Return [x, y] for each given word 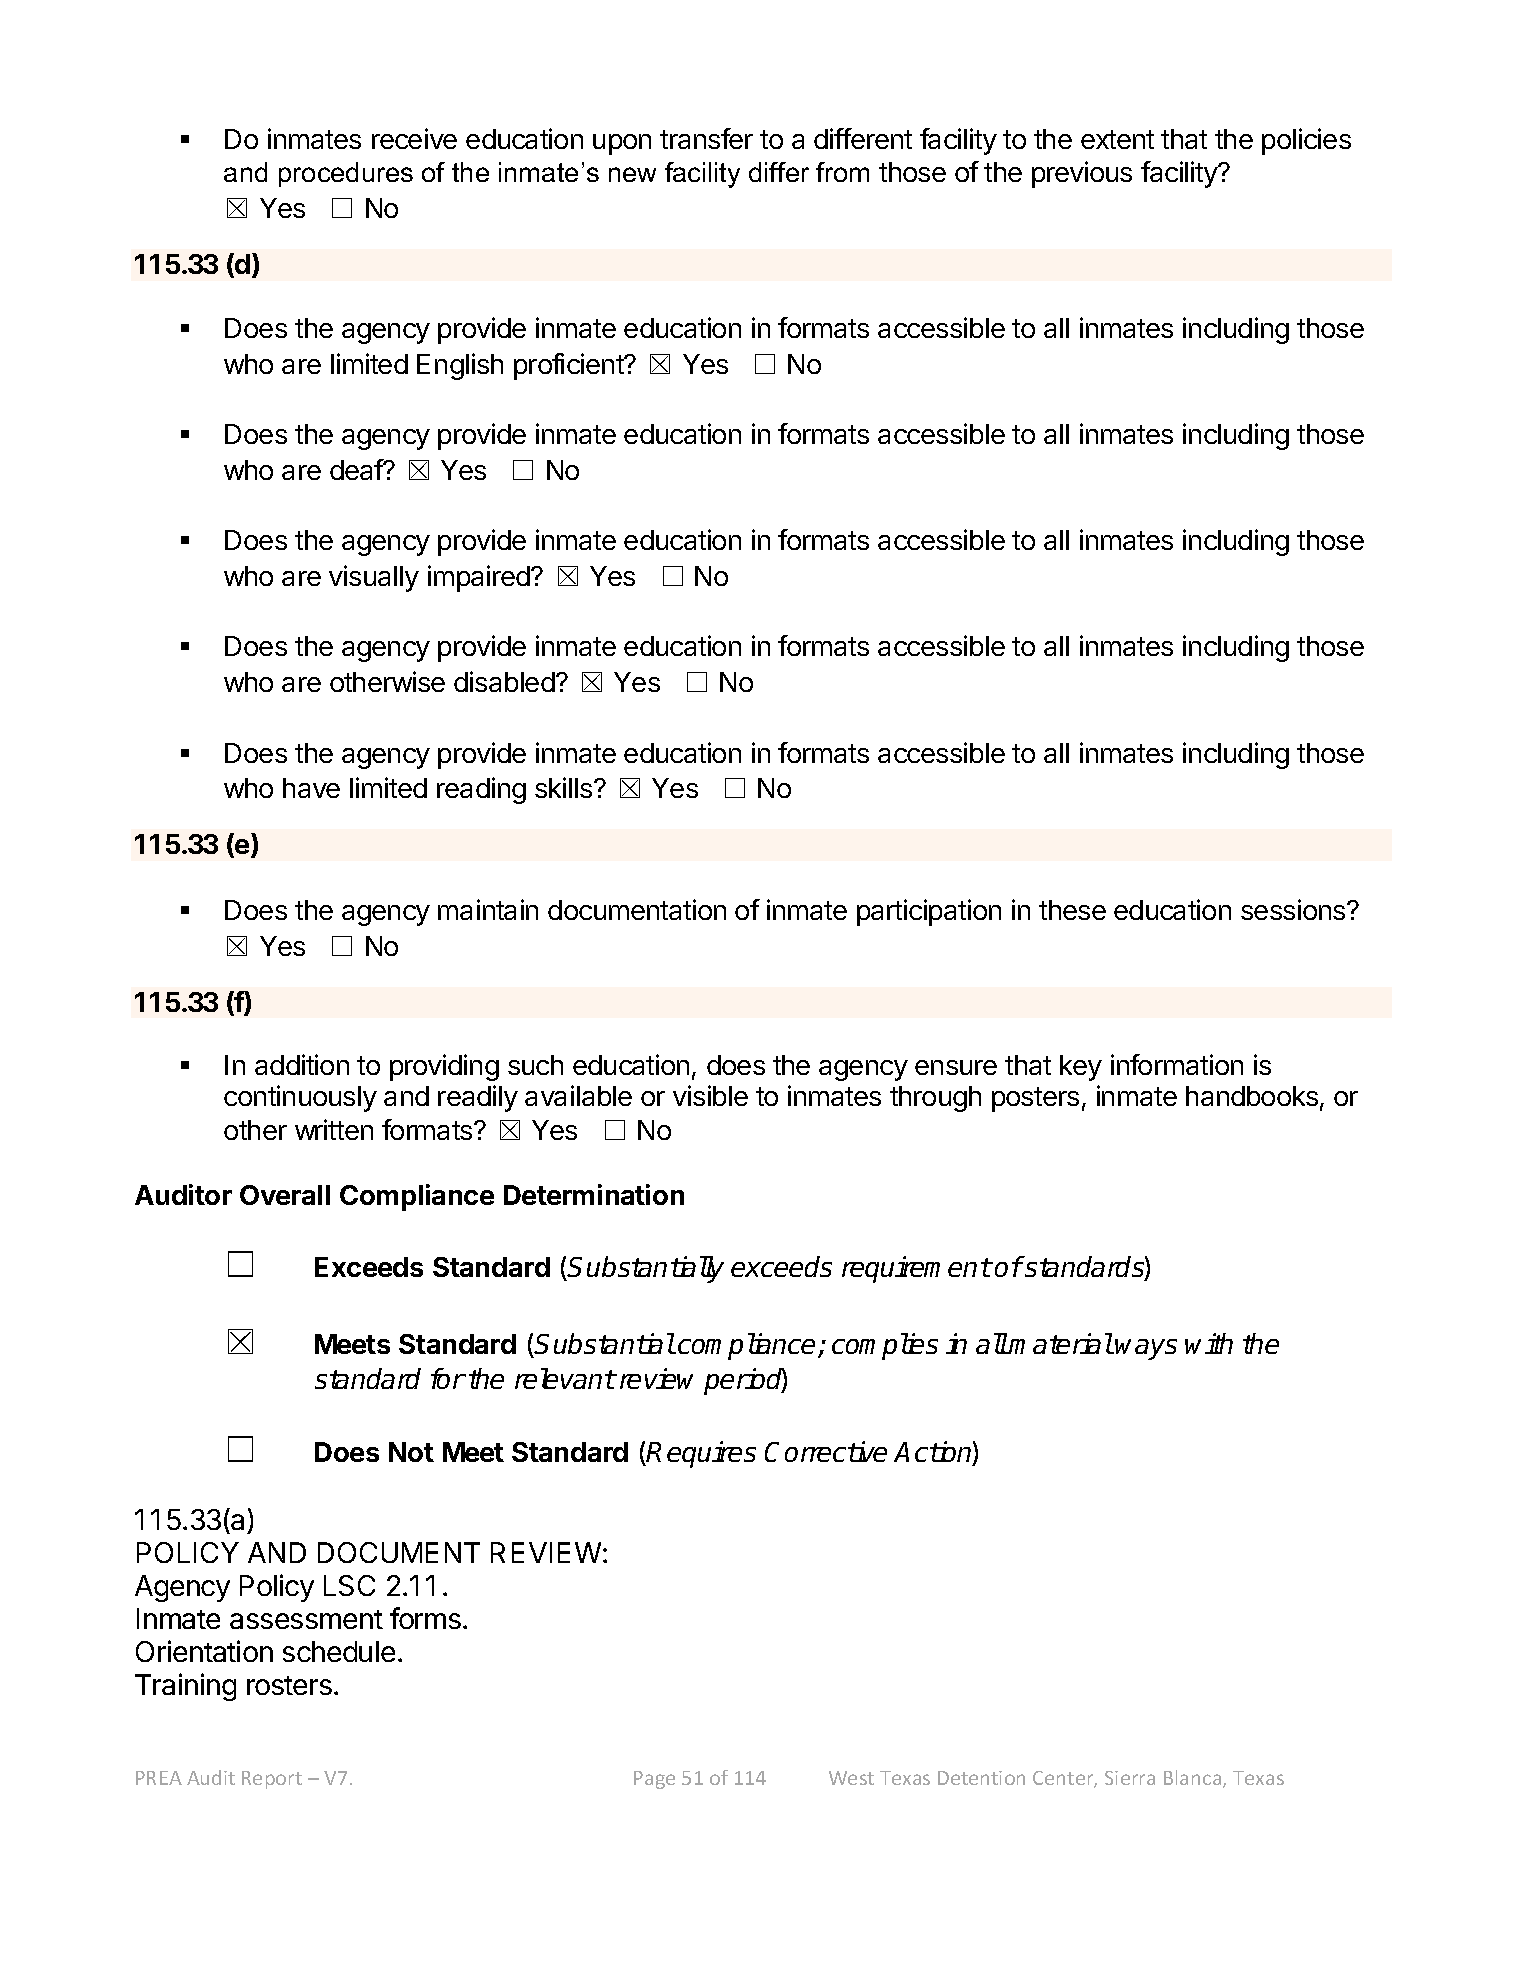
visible [710, 1095]
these [1072, 910]
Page [654, 1780]
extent [1117, 139]
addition [302, 1064]
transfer [706, 138]
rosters [289, 1685]
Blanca [1194, 1779]
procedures [346, 174]
